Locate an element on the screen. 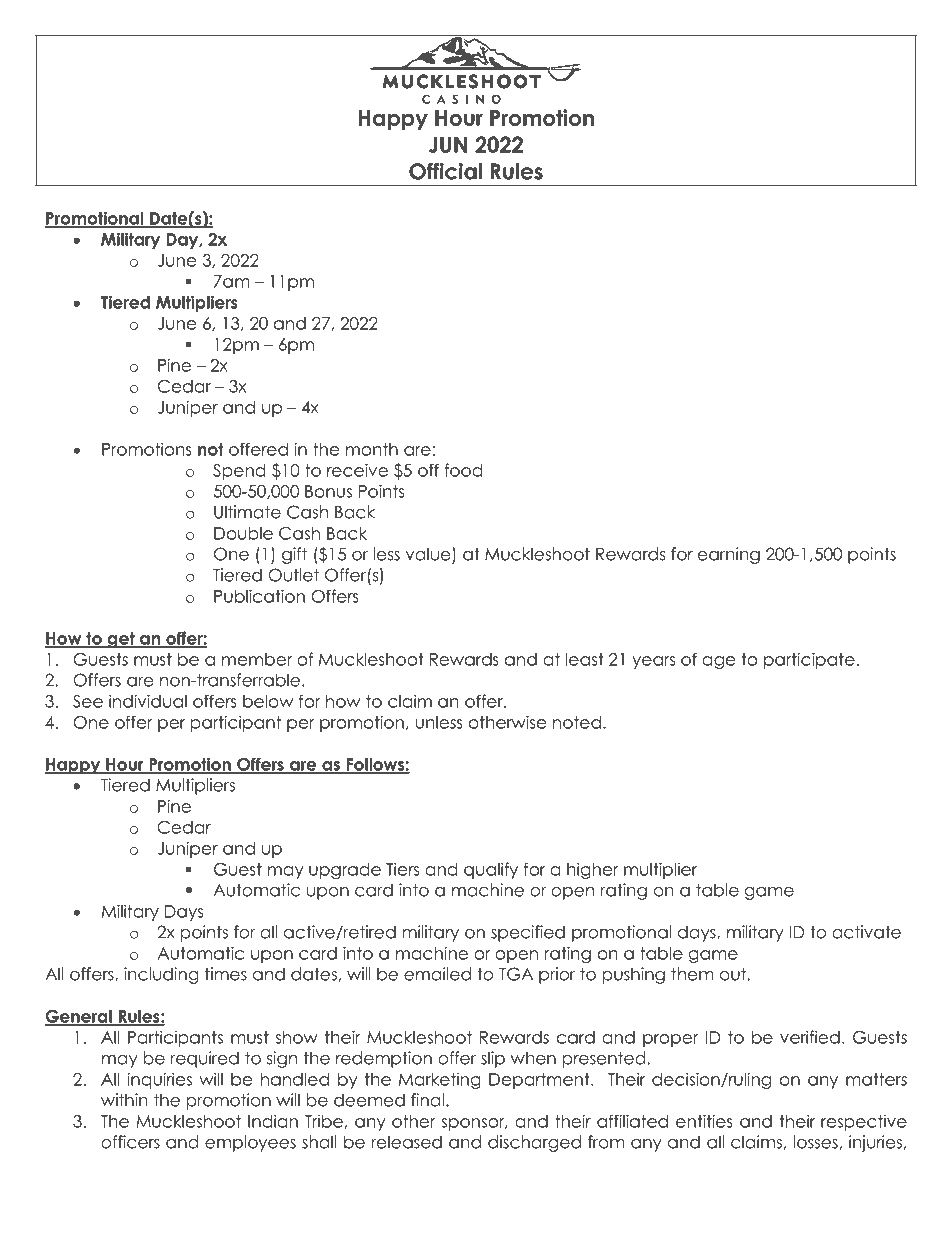  value is located at coordinates (428, 554).
